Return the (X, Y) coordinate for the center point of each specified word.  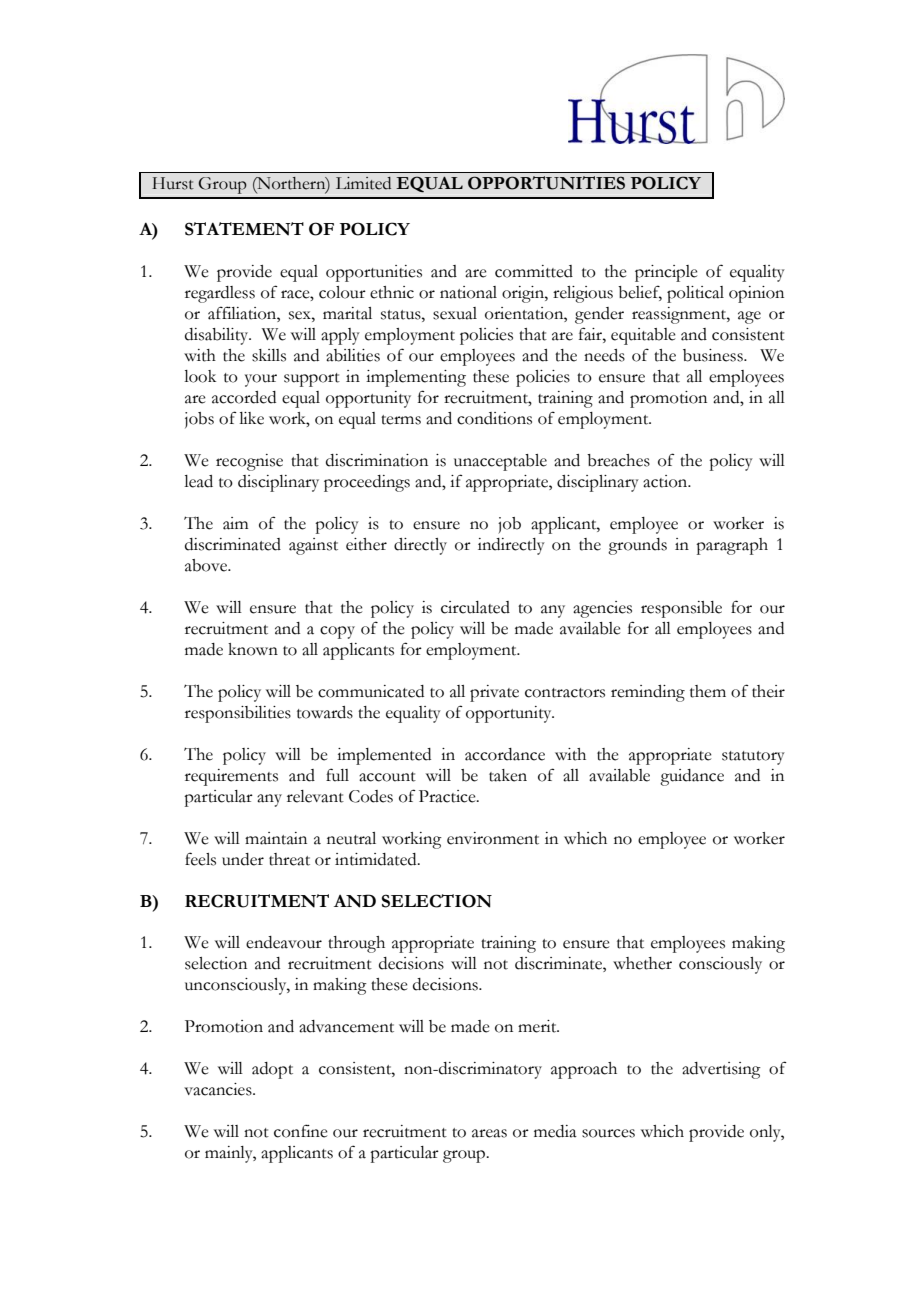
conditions (494, 418)
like (251, 418)
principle (666, 273)
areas (489, 1133)
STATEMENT (244, 229)
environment (493, 838)
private (494, 693)
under (243, 859)
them (708, 691)
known (253, 649)
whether (642, 963)
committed (534, 271)
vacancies (219, 1089)
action (666, 481)
